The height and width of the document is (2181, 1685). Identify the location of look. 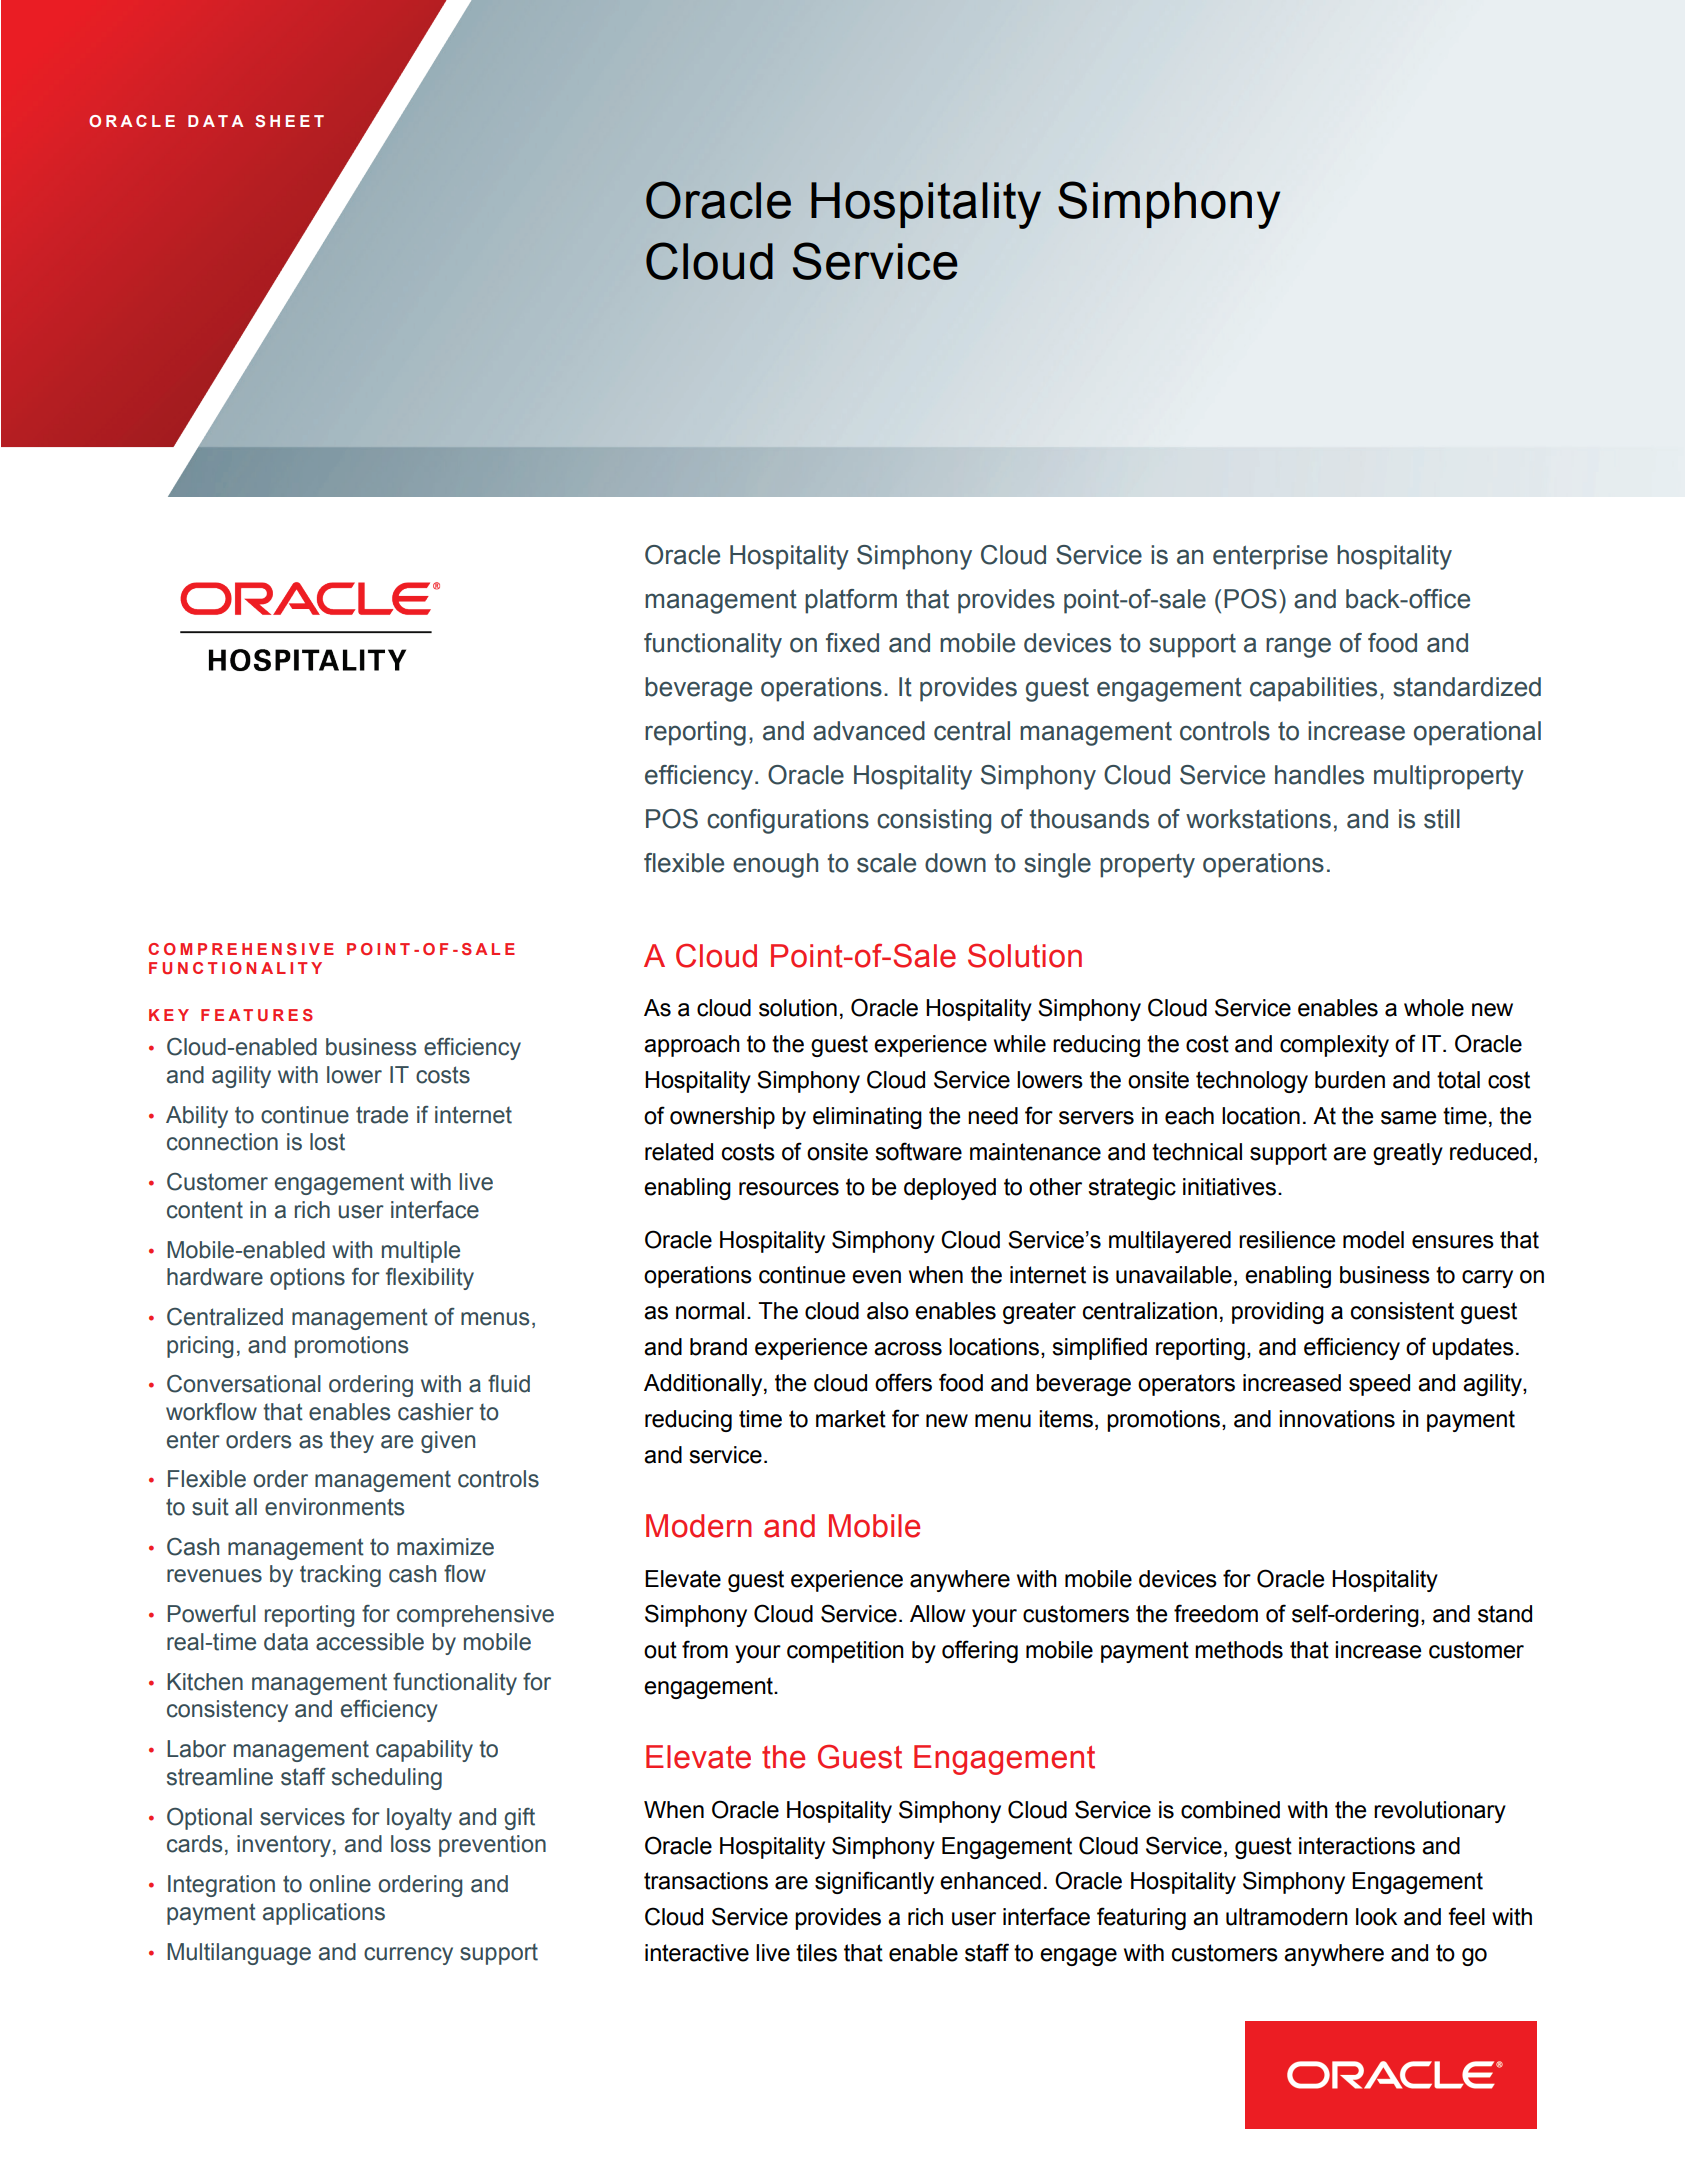
(1376, 1917).
